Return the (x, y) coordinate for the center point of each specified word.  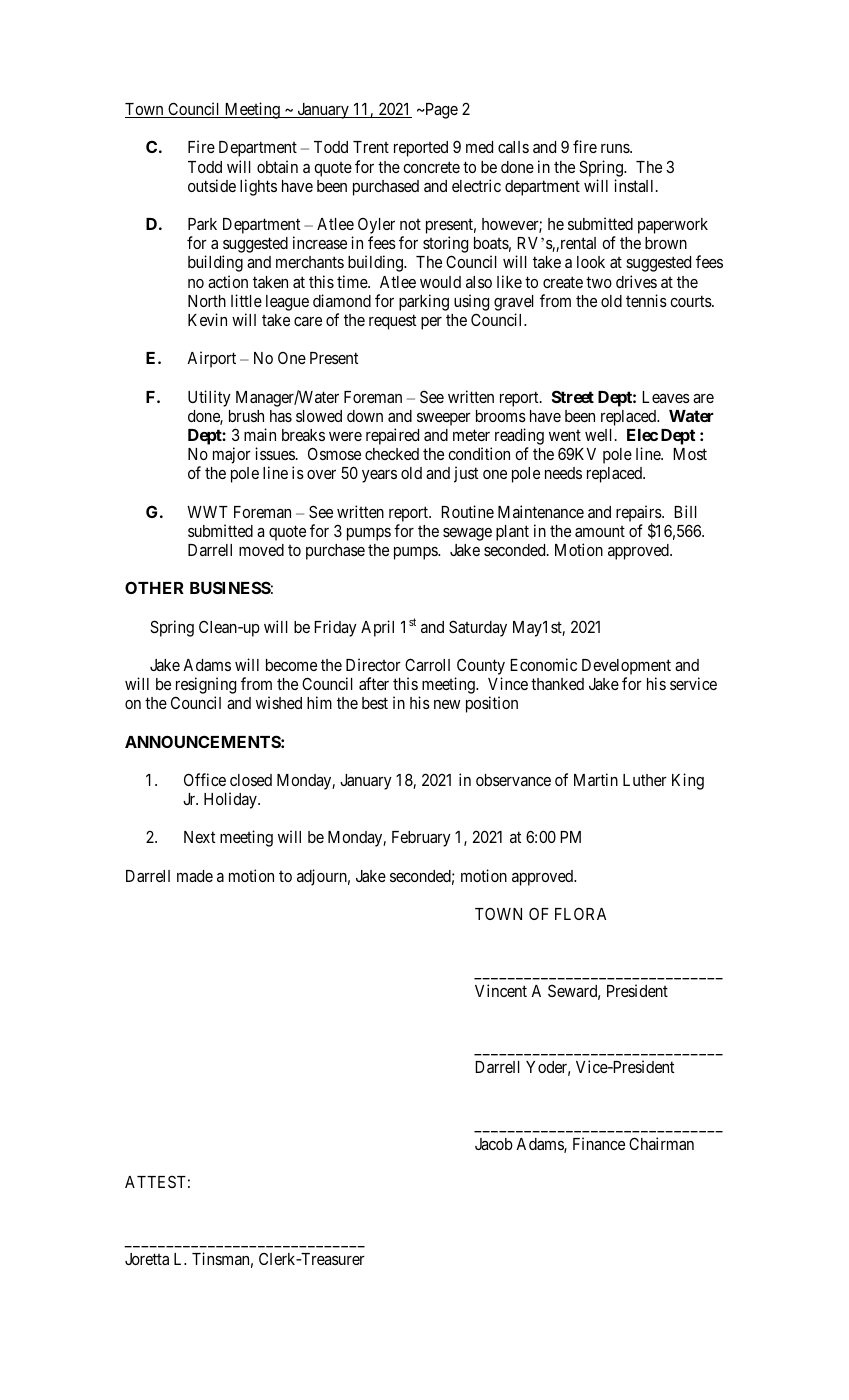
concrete (431, 167)
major (232, 455)
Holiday (231, 800)
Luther (645, 780)
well (600, 435)
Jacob (494, 1144)
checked (392, 454)
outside (212, 185)
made (195, 876)
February (421, 839)
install (635, 185)
